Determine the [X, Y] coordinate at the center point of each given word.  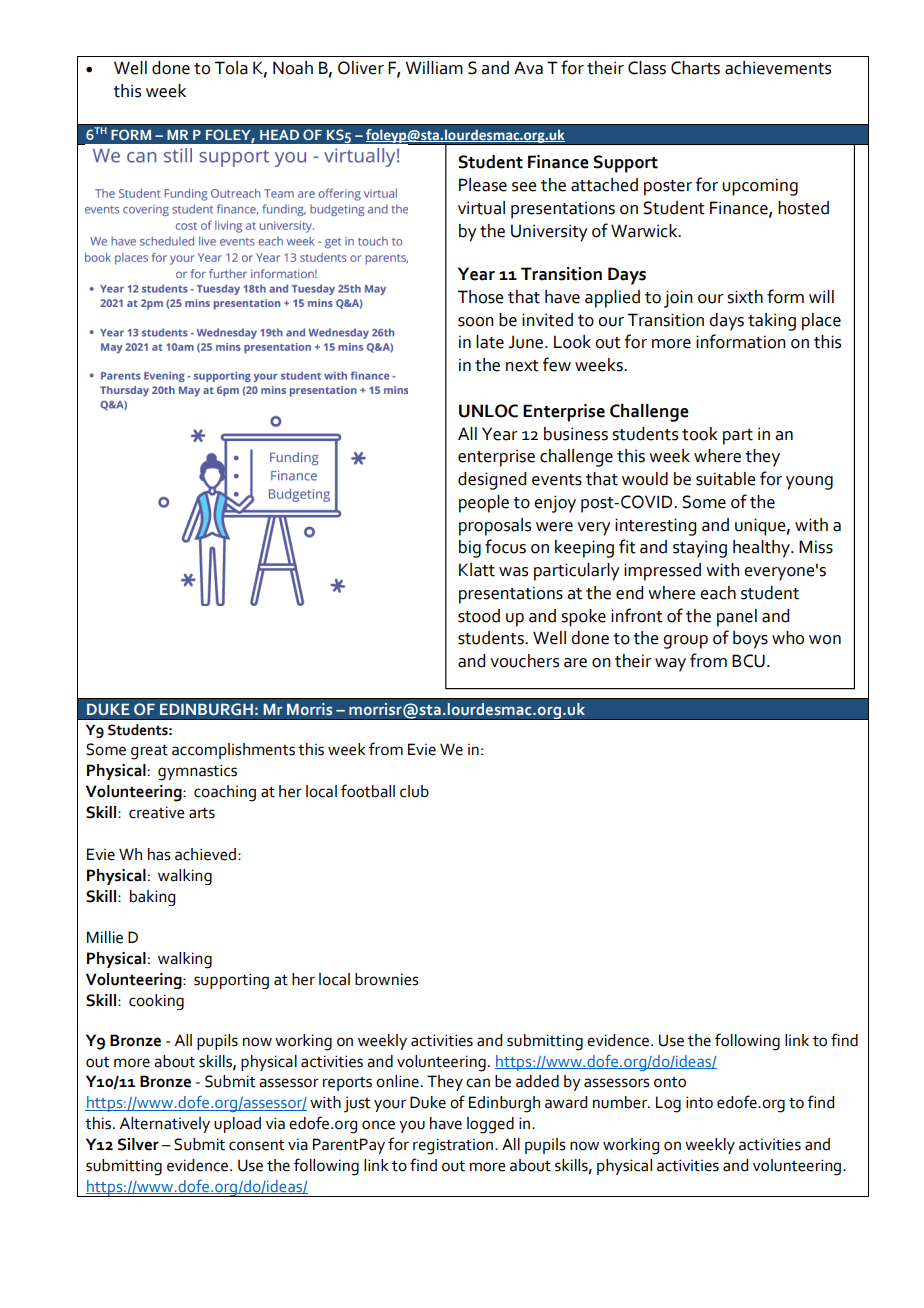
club [414, 791]
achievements [778, 68]
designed [492, 481]
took [699, 434]
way [670, 665]
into [699, 1102]
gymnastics [197, 772]
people [484, 504]
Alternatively [164, 1125]
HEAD [279, 135]
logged [490, 1125]
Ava [528, 68]
